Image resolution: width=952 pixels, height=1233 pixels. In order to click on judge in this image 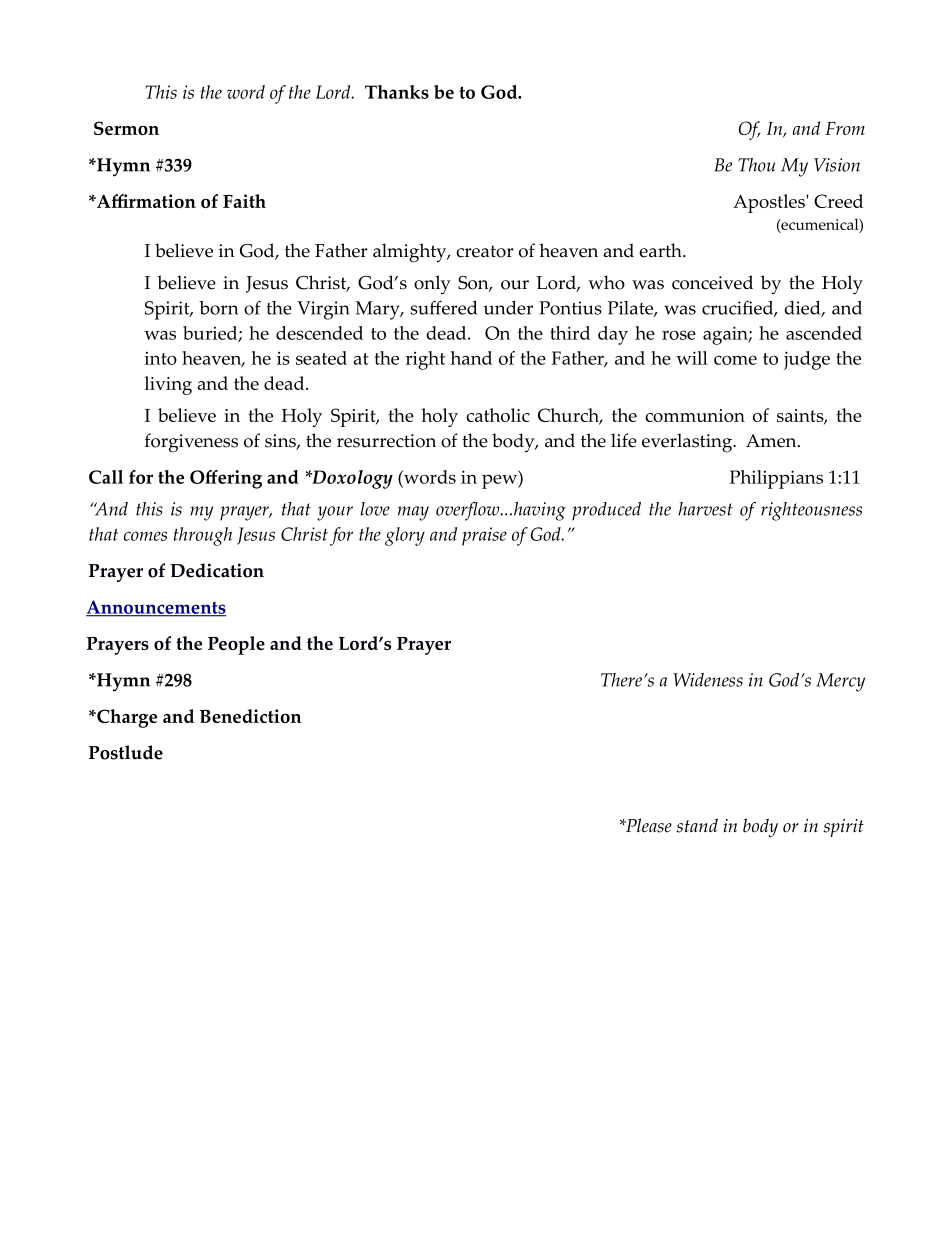, I will do `click(807, 360)`.
